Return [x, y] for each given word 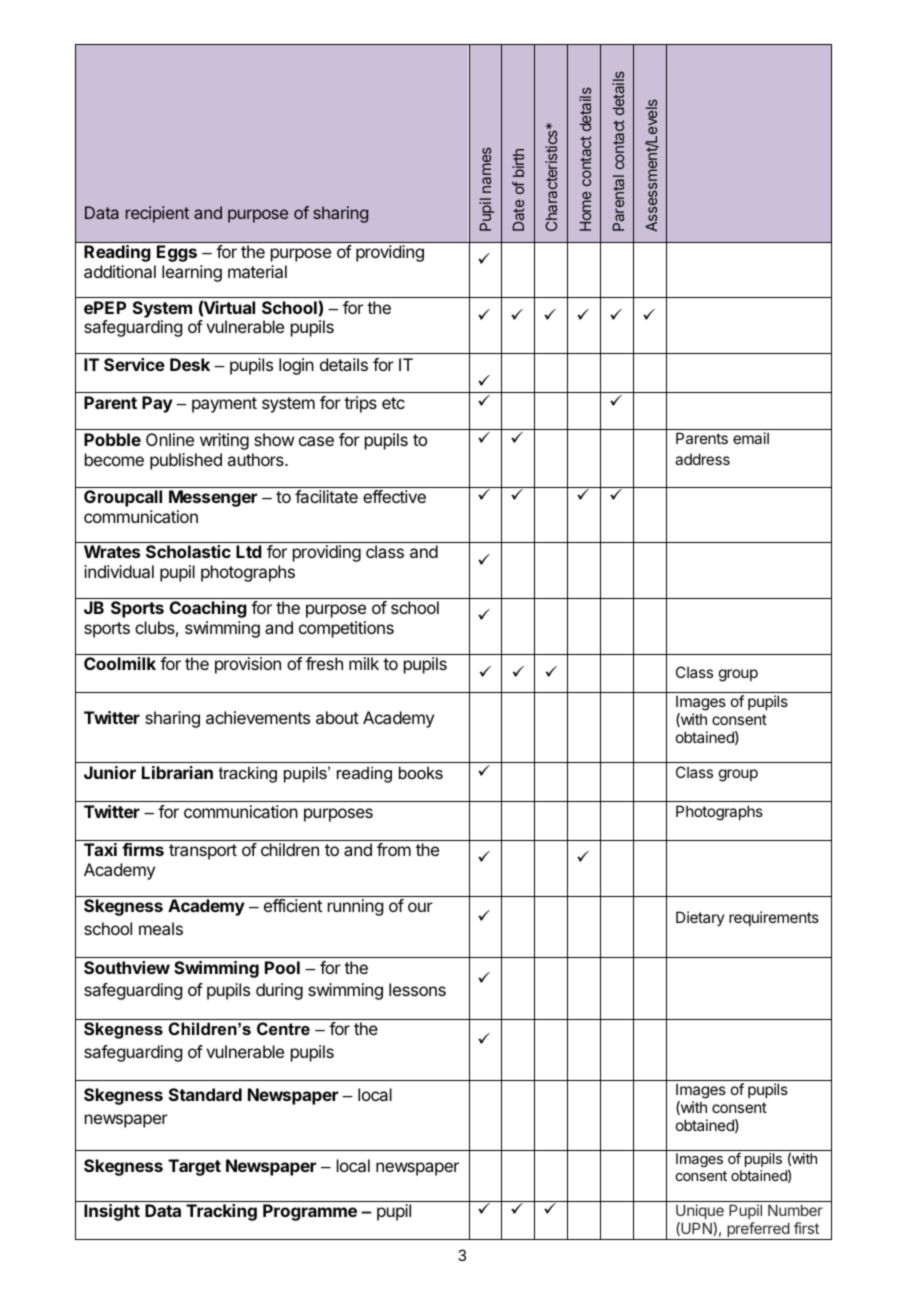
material [257, 271]
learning [192, 273]
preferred [758, 1231]
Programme [310, 1212]
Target [194, 1167]
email [751, 438]
